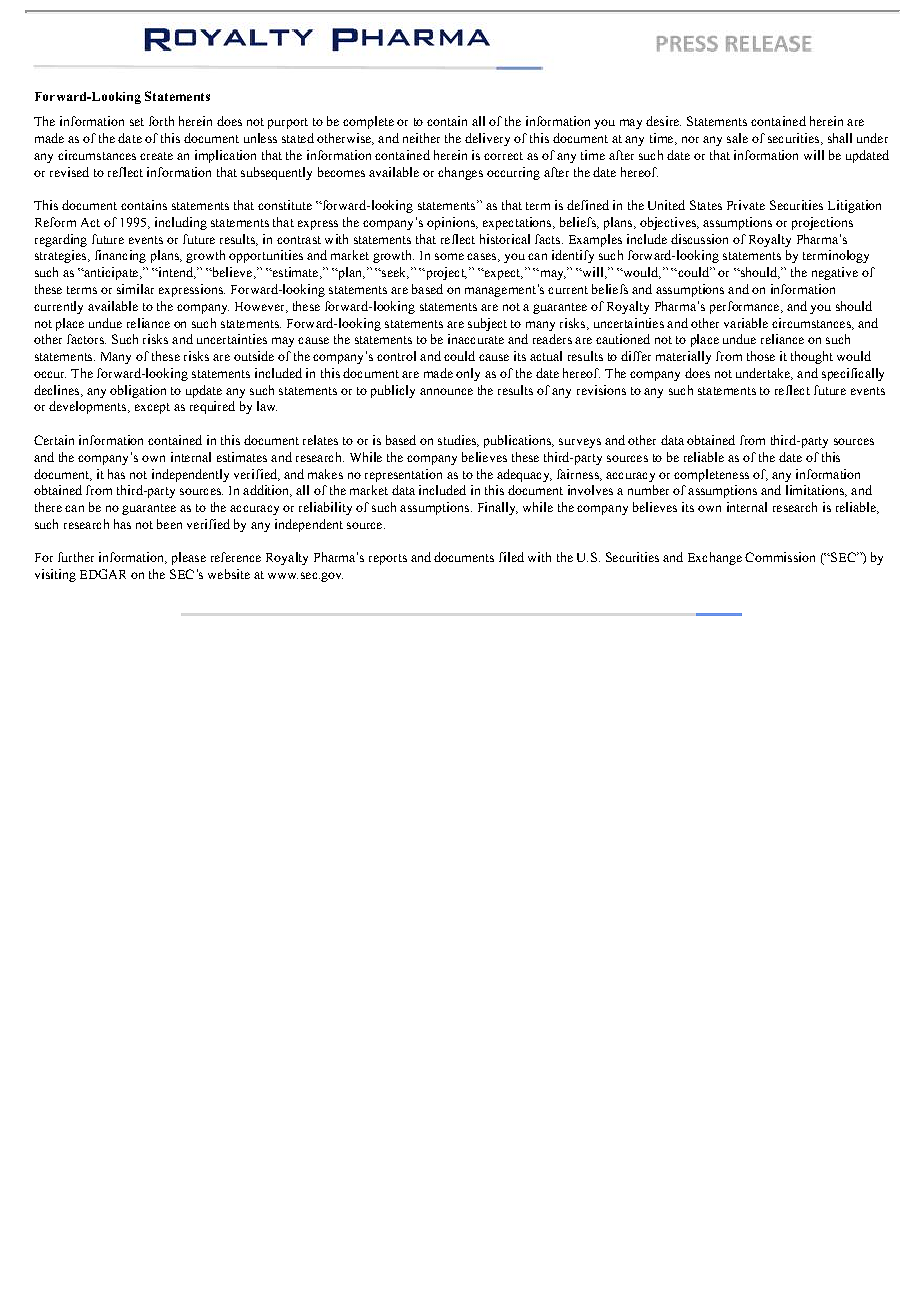  Describe the element at coordinates (816, 491) in the image. I see `limitations` at that location.
